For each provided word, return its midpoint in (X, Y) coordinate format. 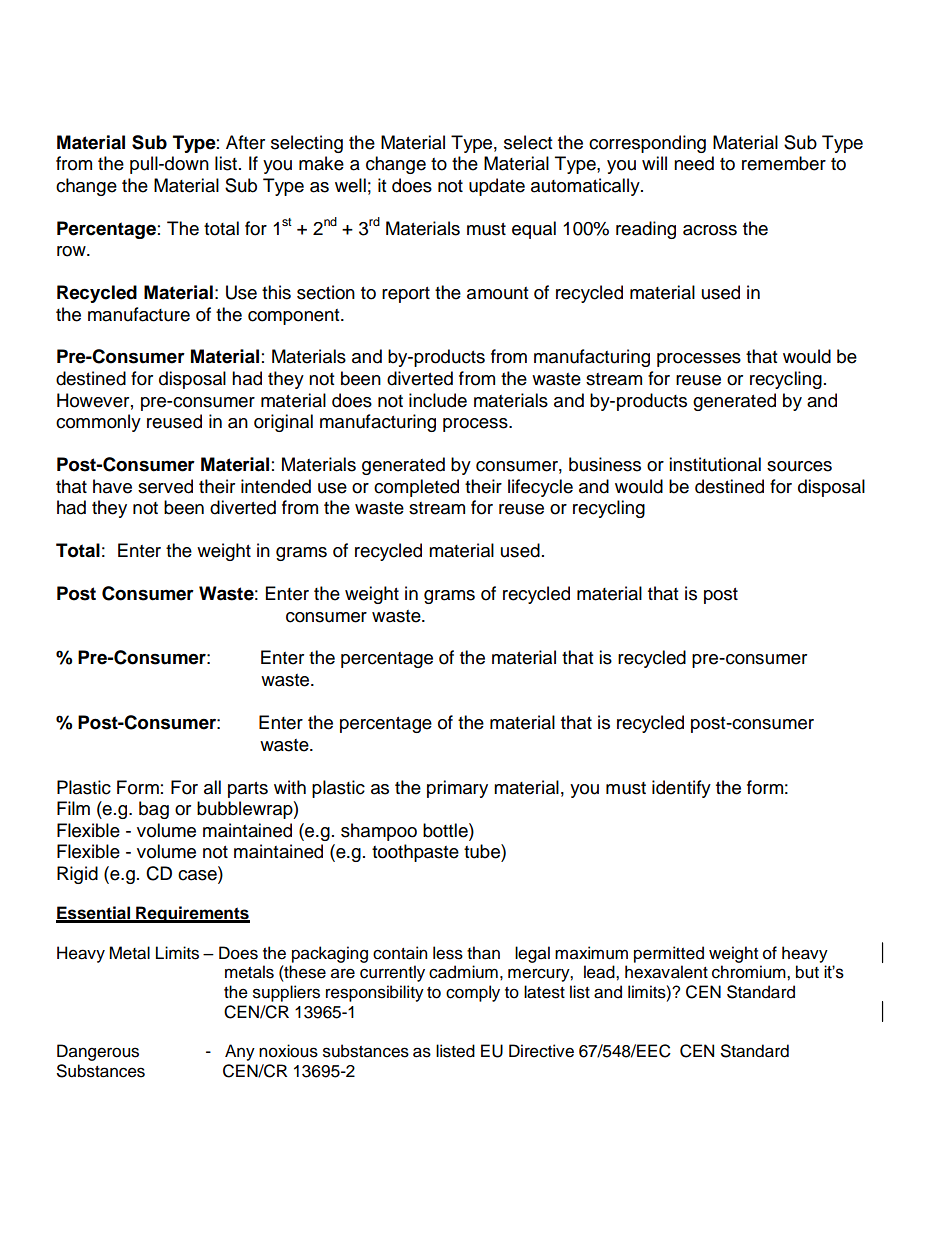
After (245, 142)
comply (473, 993)
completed (416, 488)
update (497, 187)
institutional (715, 464)
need (694, 163)
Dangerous (98, 1052)
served (165, 486)
